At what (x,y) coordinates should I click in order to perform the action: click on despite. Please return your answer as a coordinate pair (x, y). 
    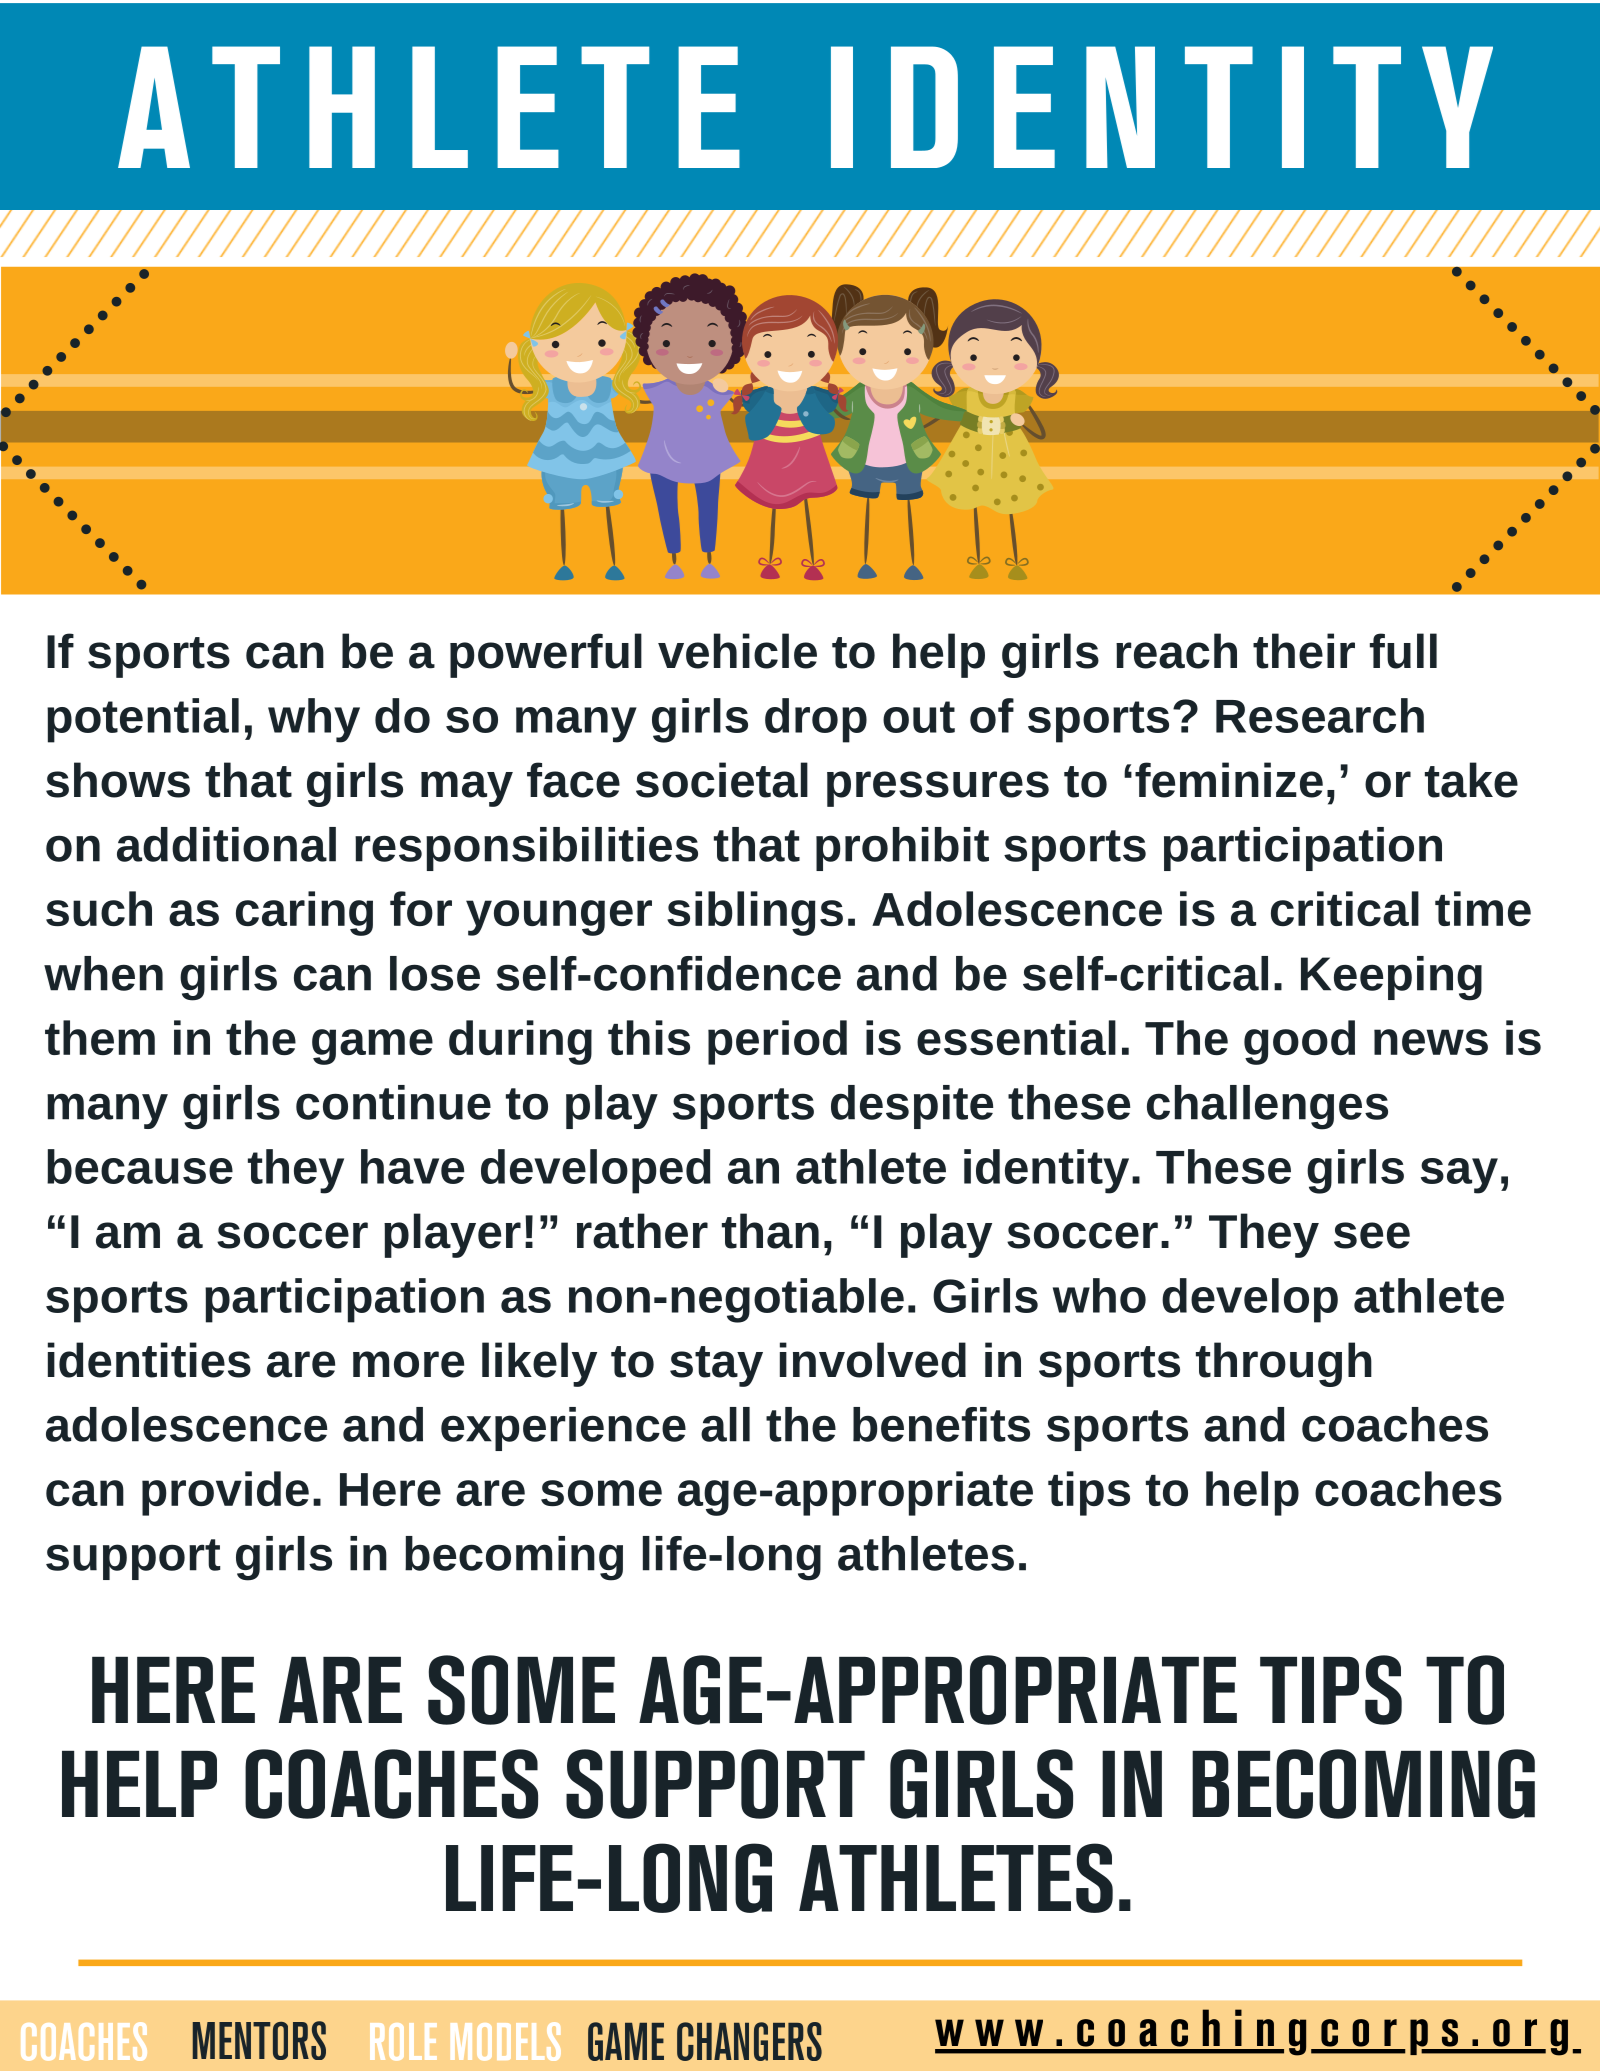
    Looking at the image, I should click on (912, 1107).
